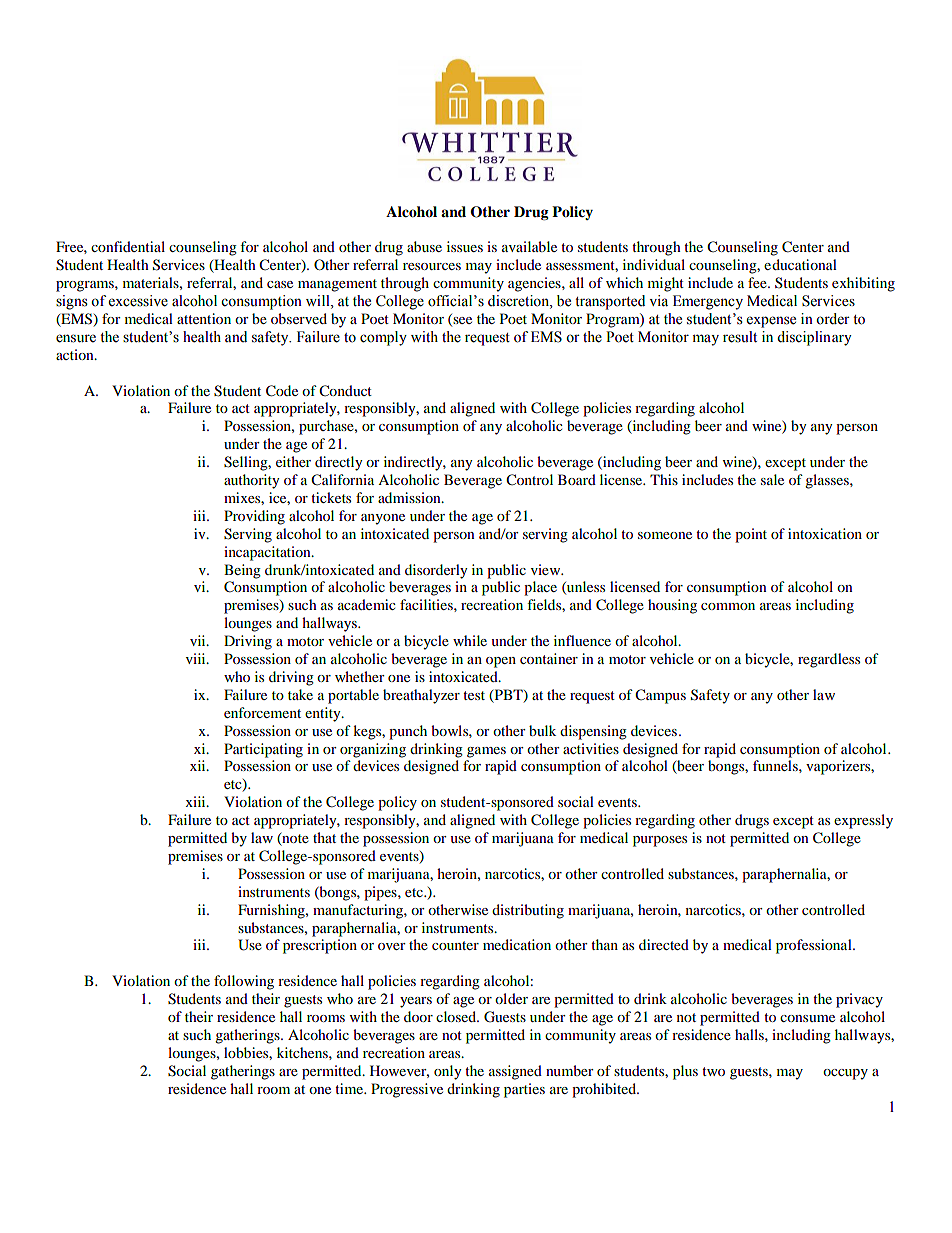 This image has height=1233, width=952. What do you see at coordinates (713, 1071) in the image?
I see `two` at bounding box center [713, 1071].
